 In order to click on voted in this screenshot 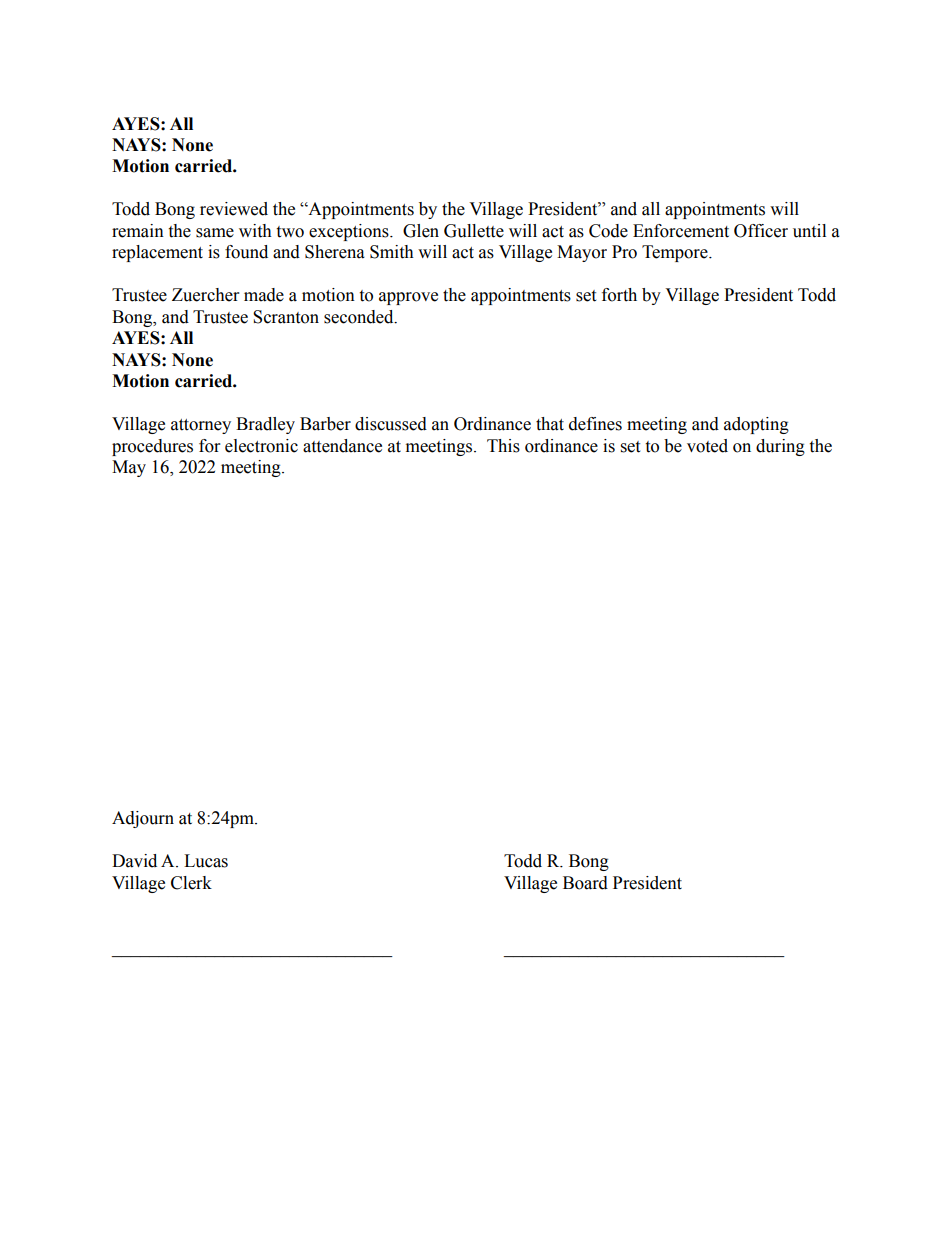, I will do `click(707, 446)`.
